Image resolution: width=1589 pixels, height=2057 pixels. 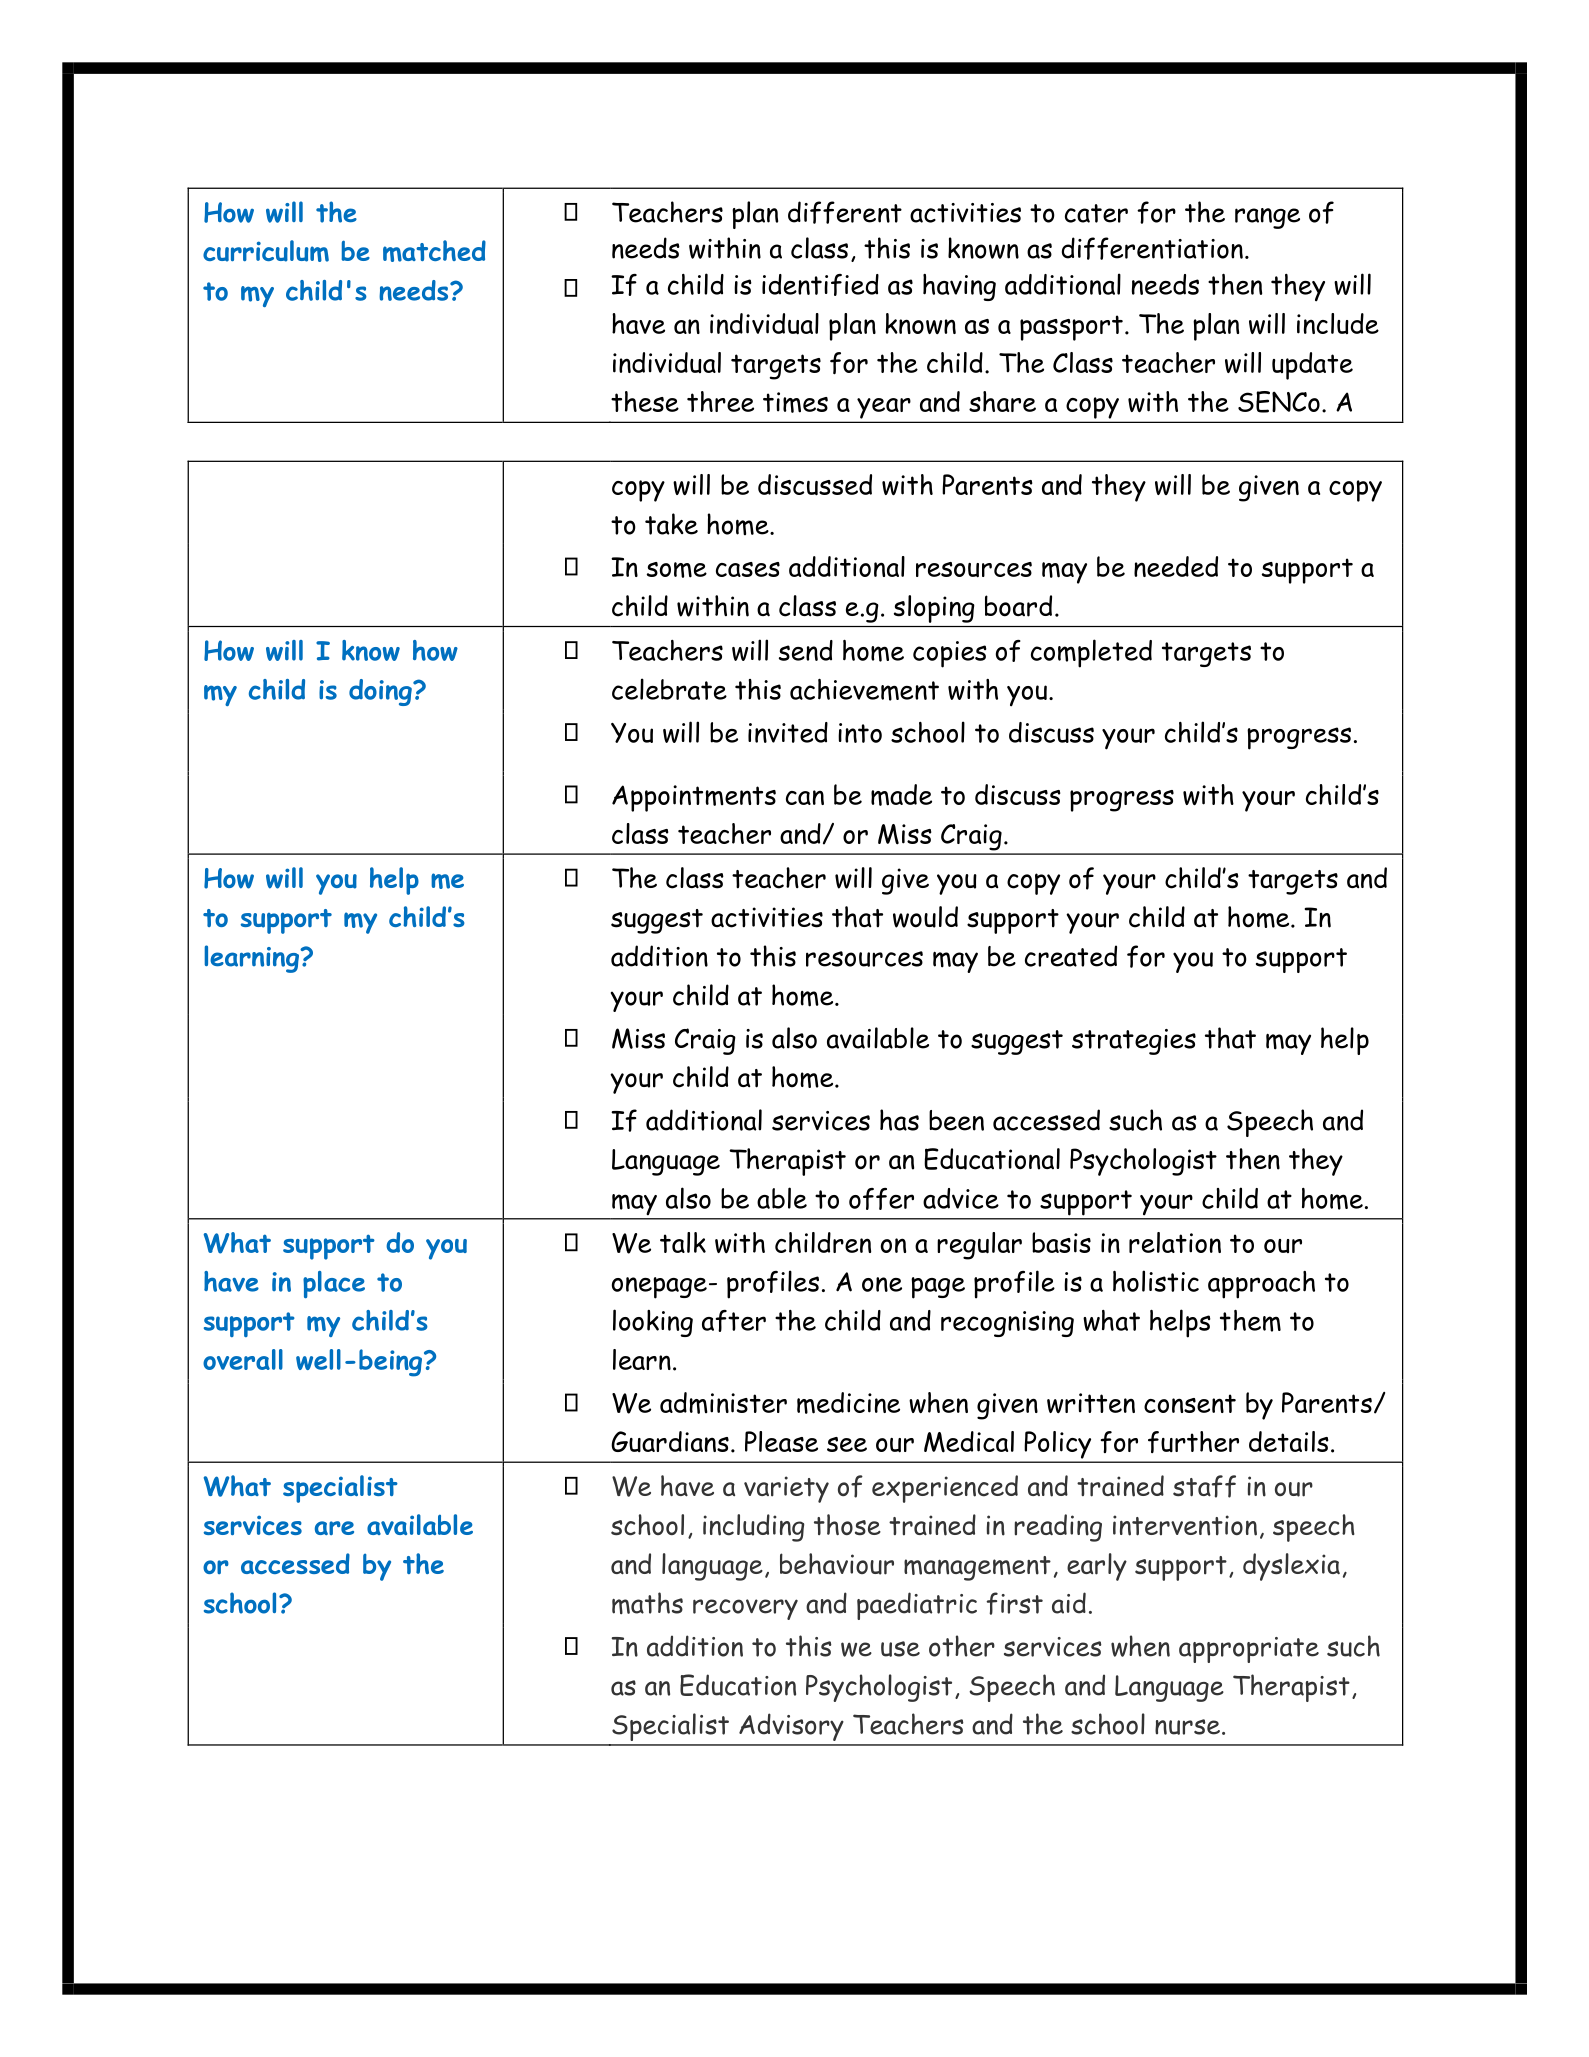 What do you see at coordinates (820, 285) in the page?
I see `identified` at bounding box center [820, 285].
